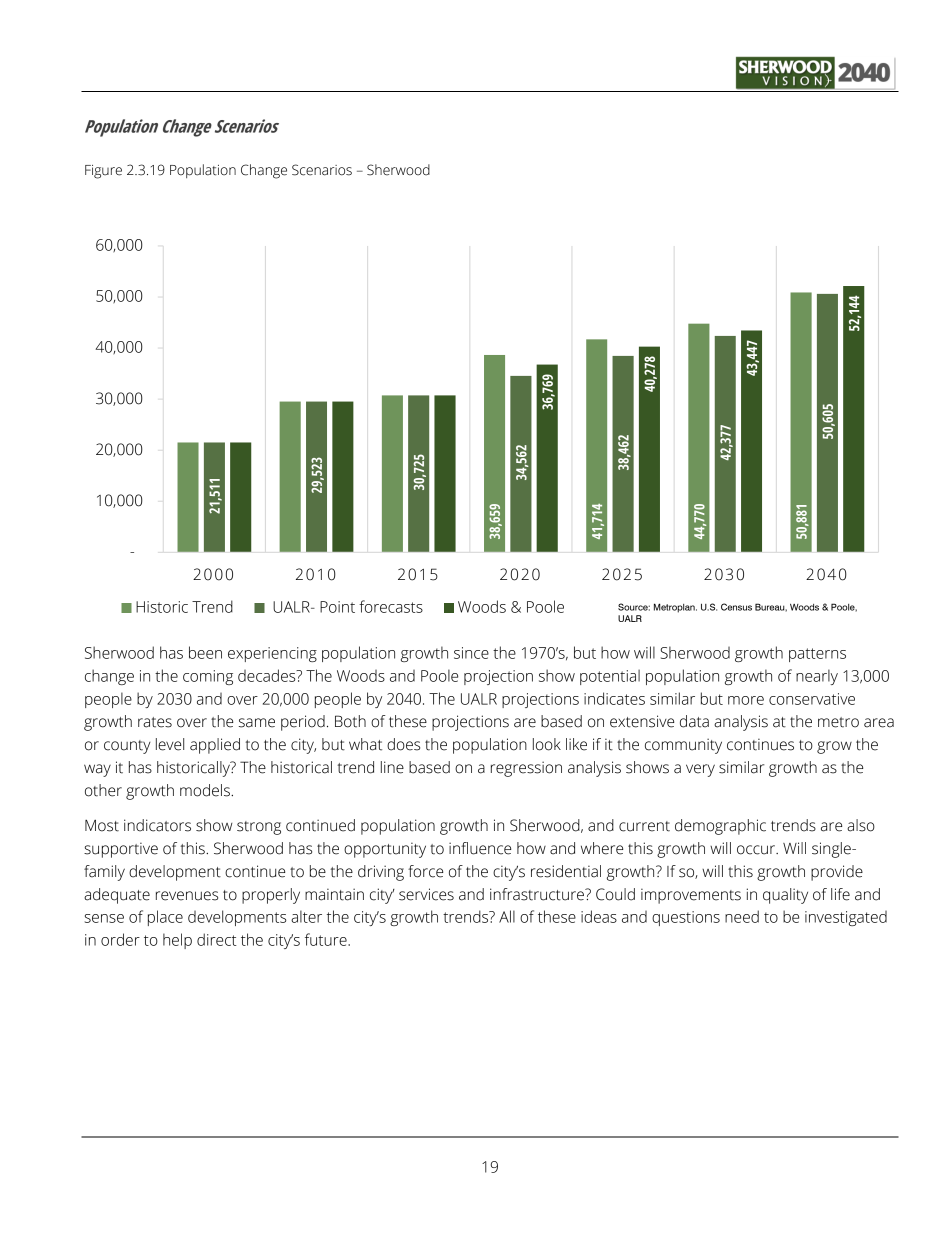  Describe the element at coordinates (736, 607) in the document. I see `Census` at that location.
